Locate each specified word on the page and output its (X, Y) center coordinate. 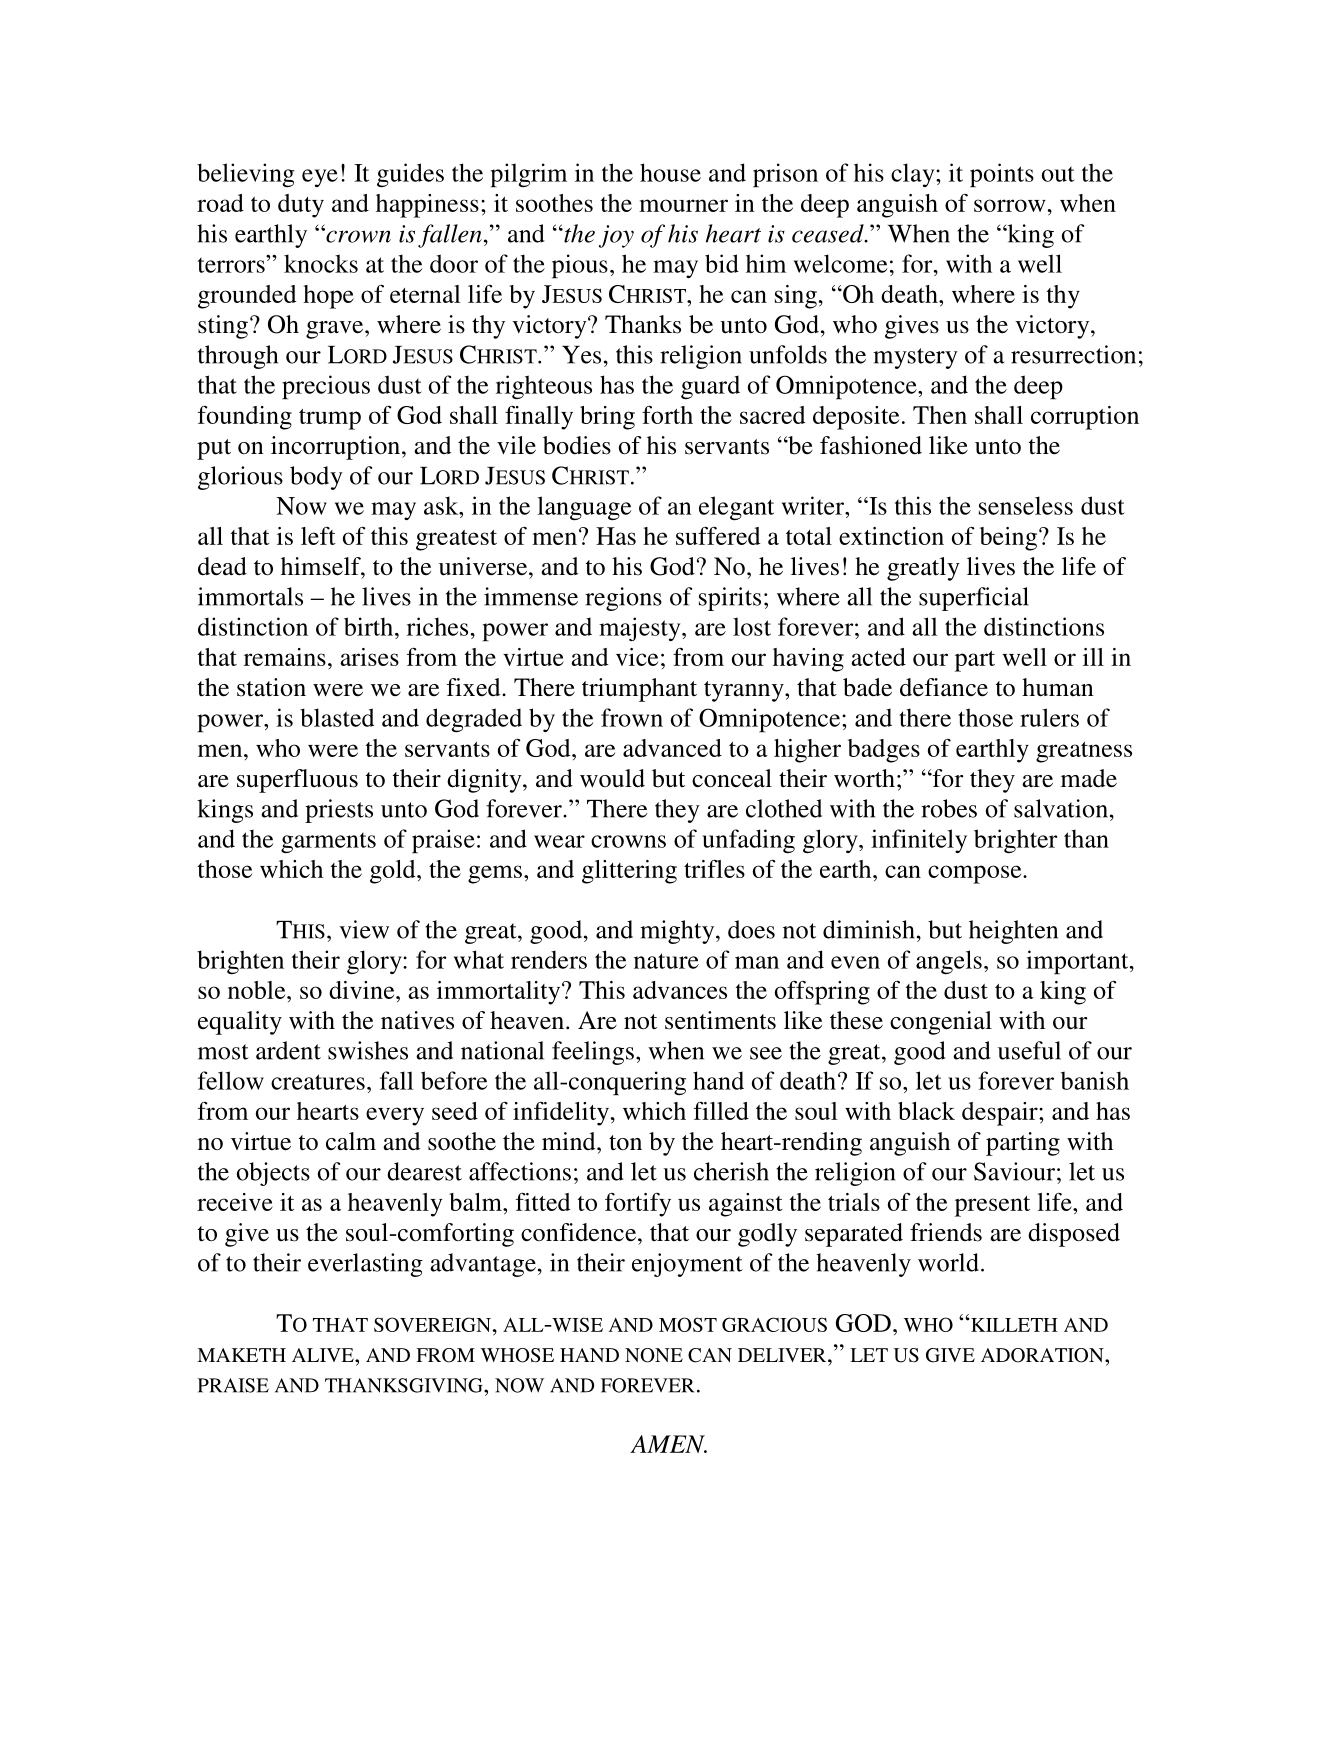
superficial (974, 599)
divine (363, 990)
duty (301, 206)
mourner (683, 205)
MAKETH (241, 1355)
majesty (641, 629)
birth (368, 626)
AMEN (668, 1444)
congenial (941, 1023)
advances (680, 990)
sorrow (1010, 205)
